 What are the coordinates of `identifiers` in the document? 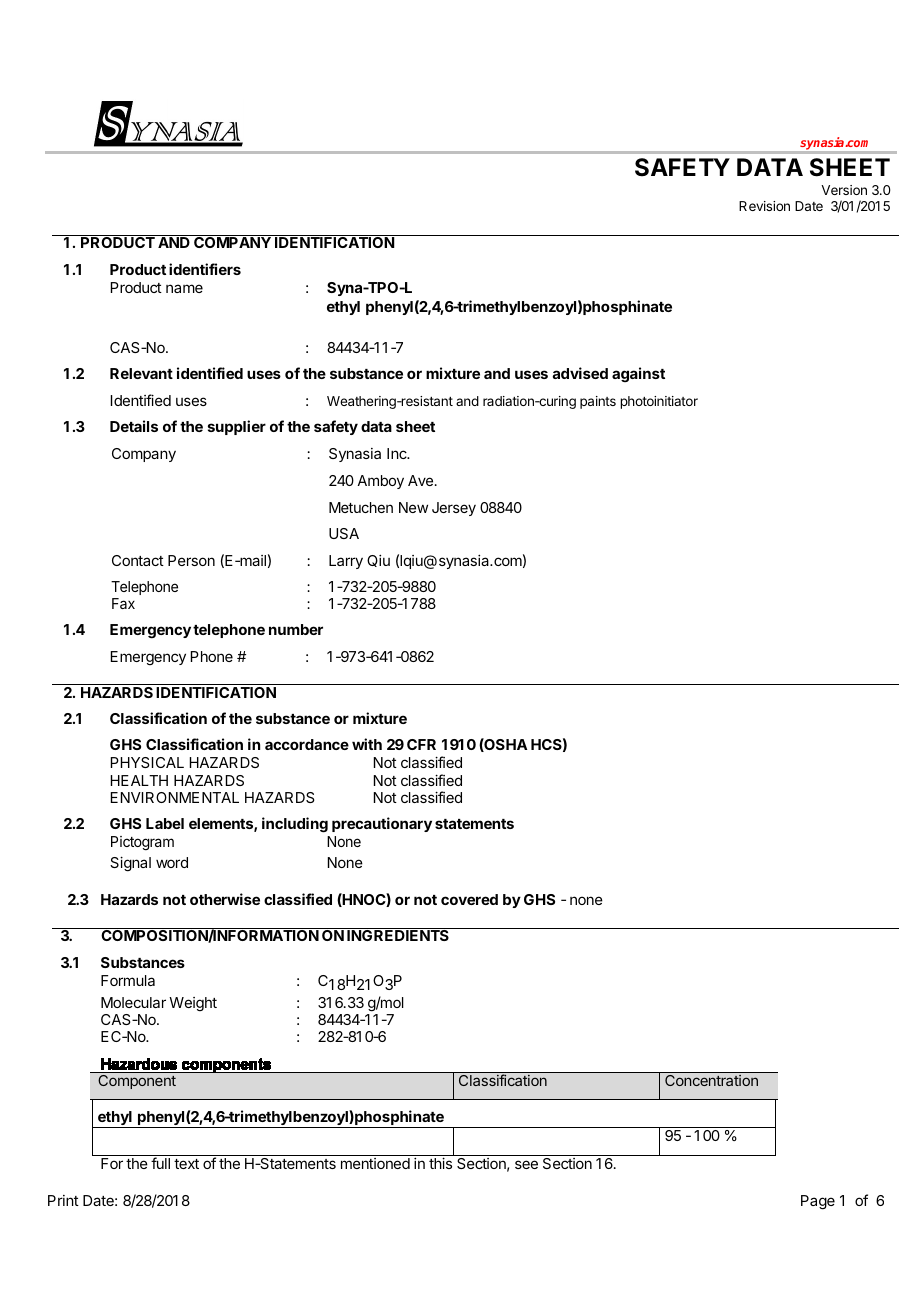 It's located at (205, 269).
